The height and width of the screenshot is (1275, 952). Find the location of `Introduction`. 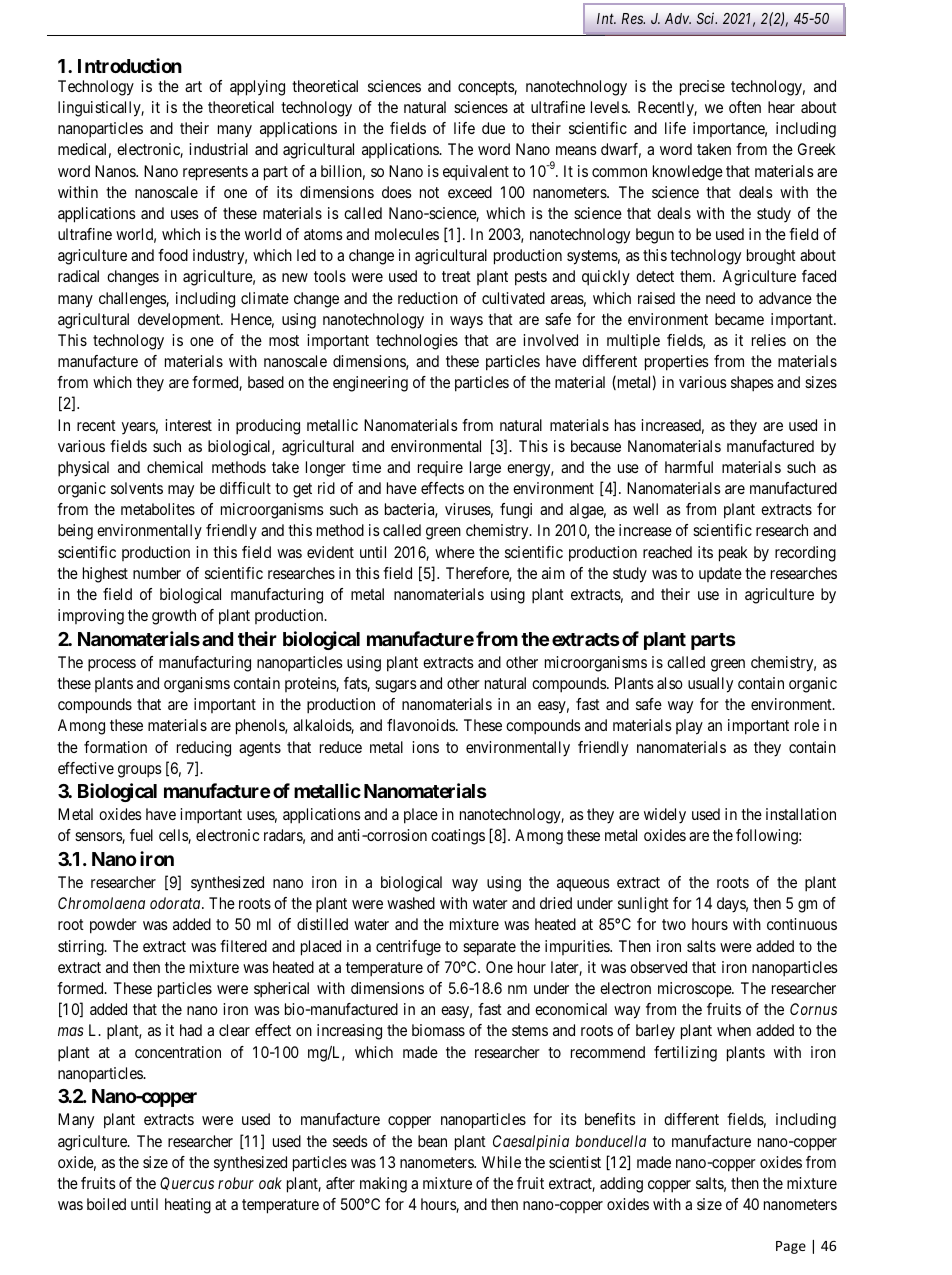

Introduction is located at coordinates (130, 65).
